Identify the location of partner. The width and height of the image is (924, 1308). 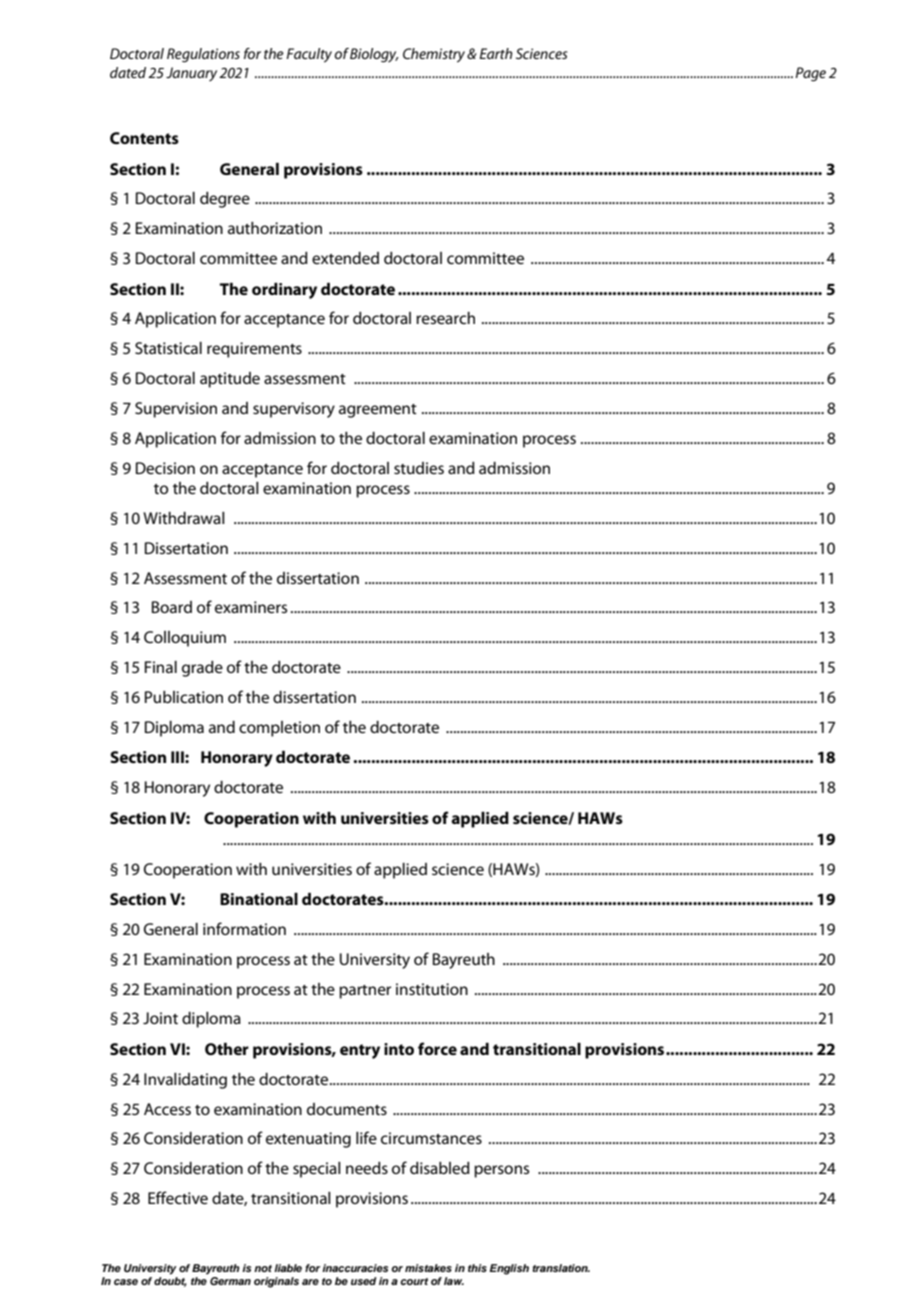
(365, 992).
